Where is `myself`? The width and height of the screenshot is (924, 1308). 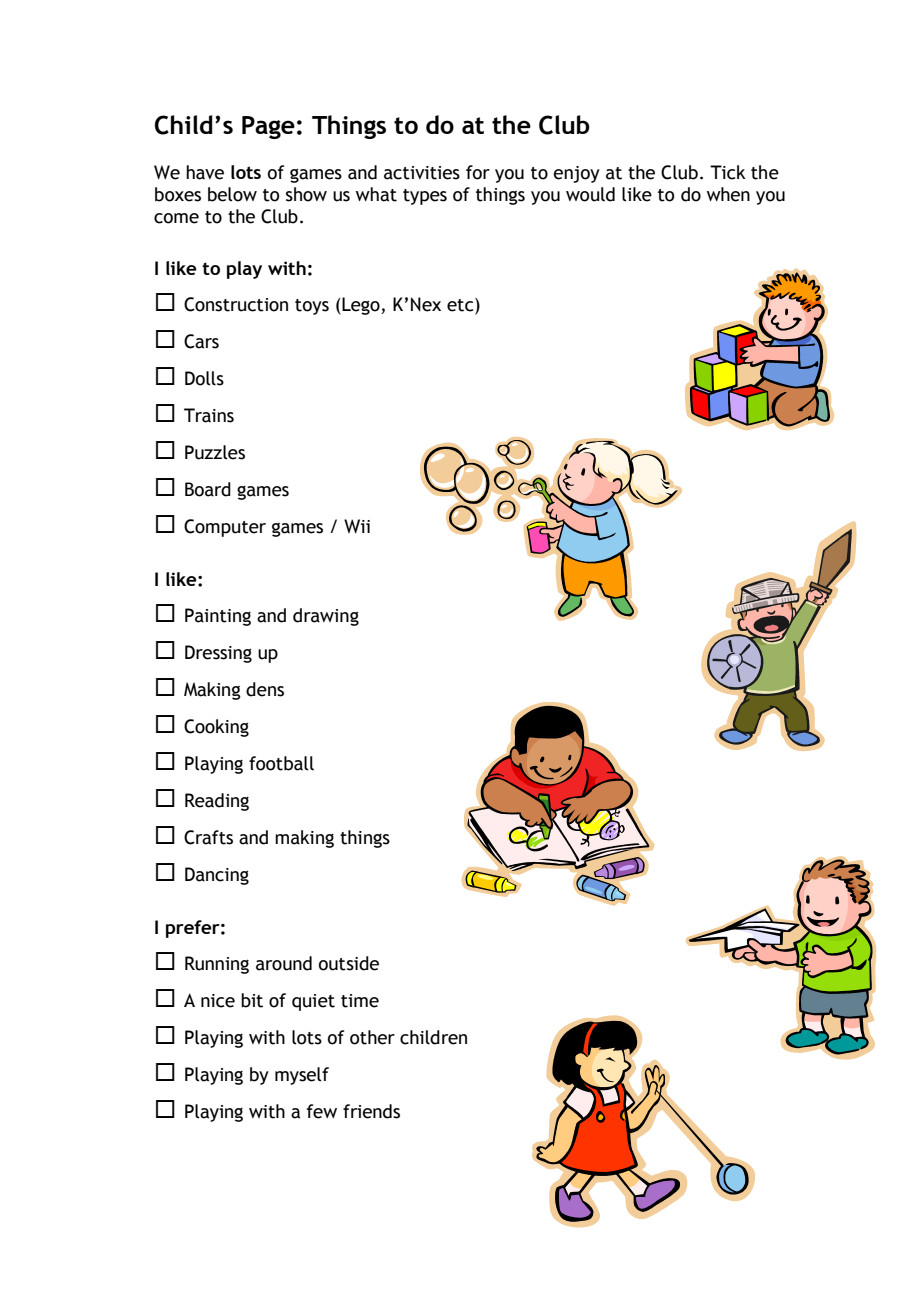
myself is located at coordinates (302, 1076).
